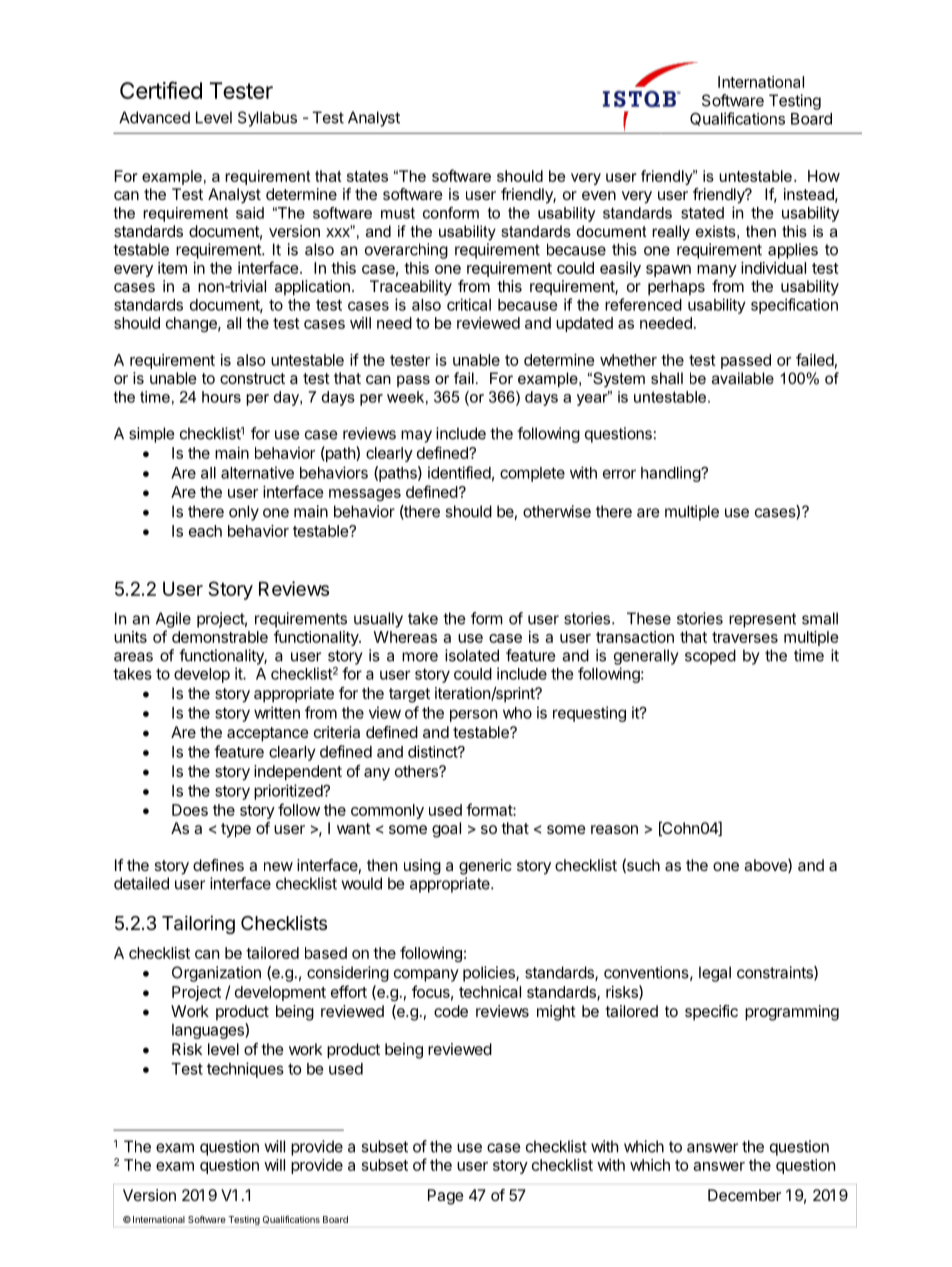 The width and height of the document is (952, 1267). Describe the element at coordinates (245, 1070) in the document. I see `techniques` at that location.
